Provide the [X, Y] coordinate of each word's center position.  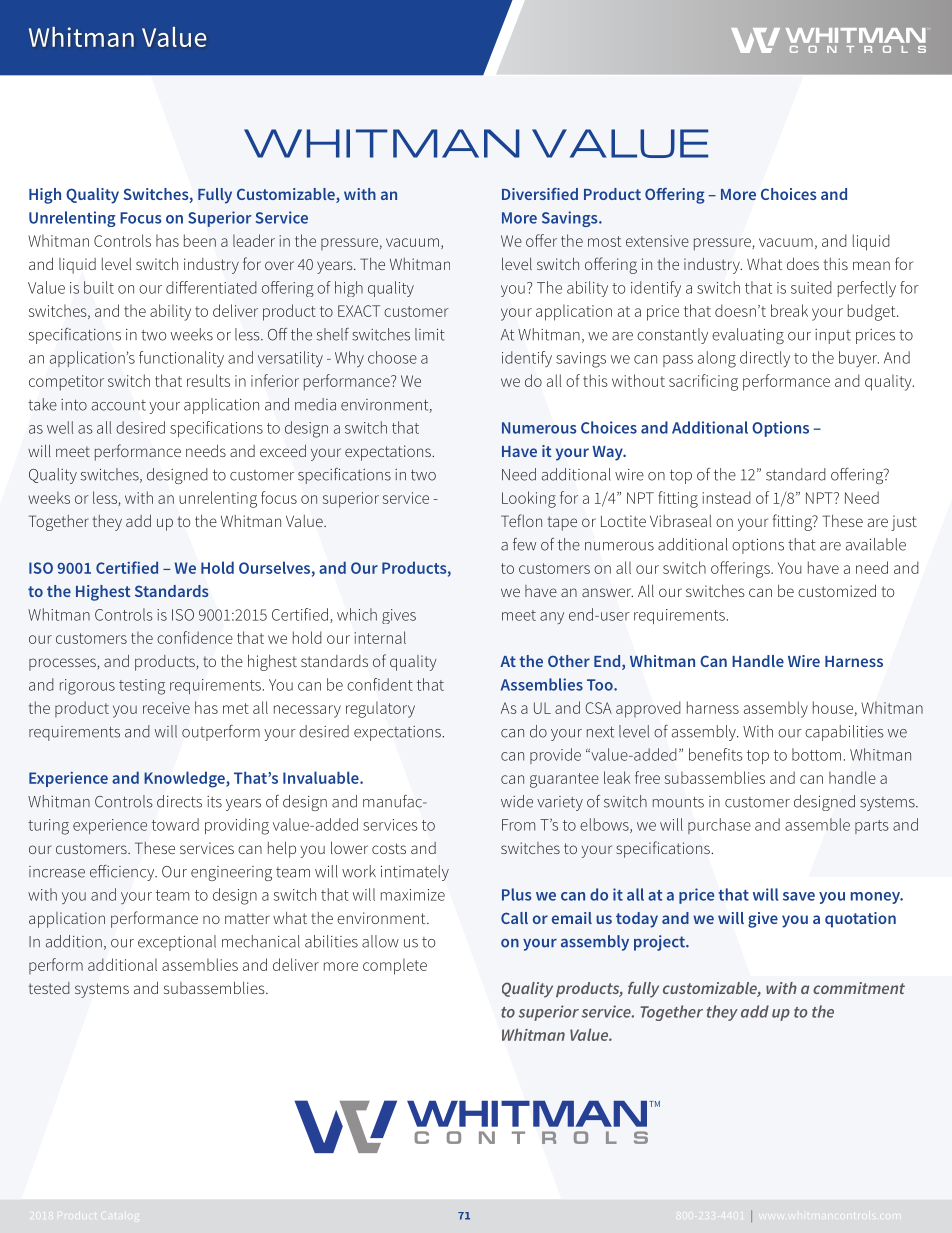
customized [837, 590]
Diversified [540, 194]
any [552, 618]
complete [395, 966]
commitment [859, 988]
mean [871, 265]
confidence [195, 637]
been [200, 240]
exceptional [177, 943]
